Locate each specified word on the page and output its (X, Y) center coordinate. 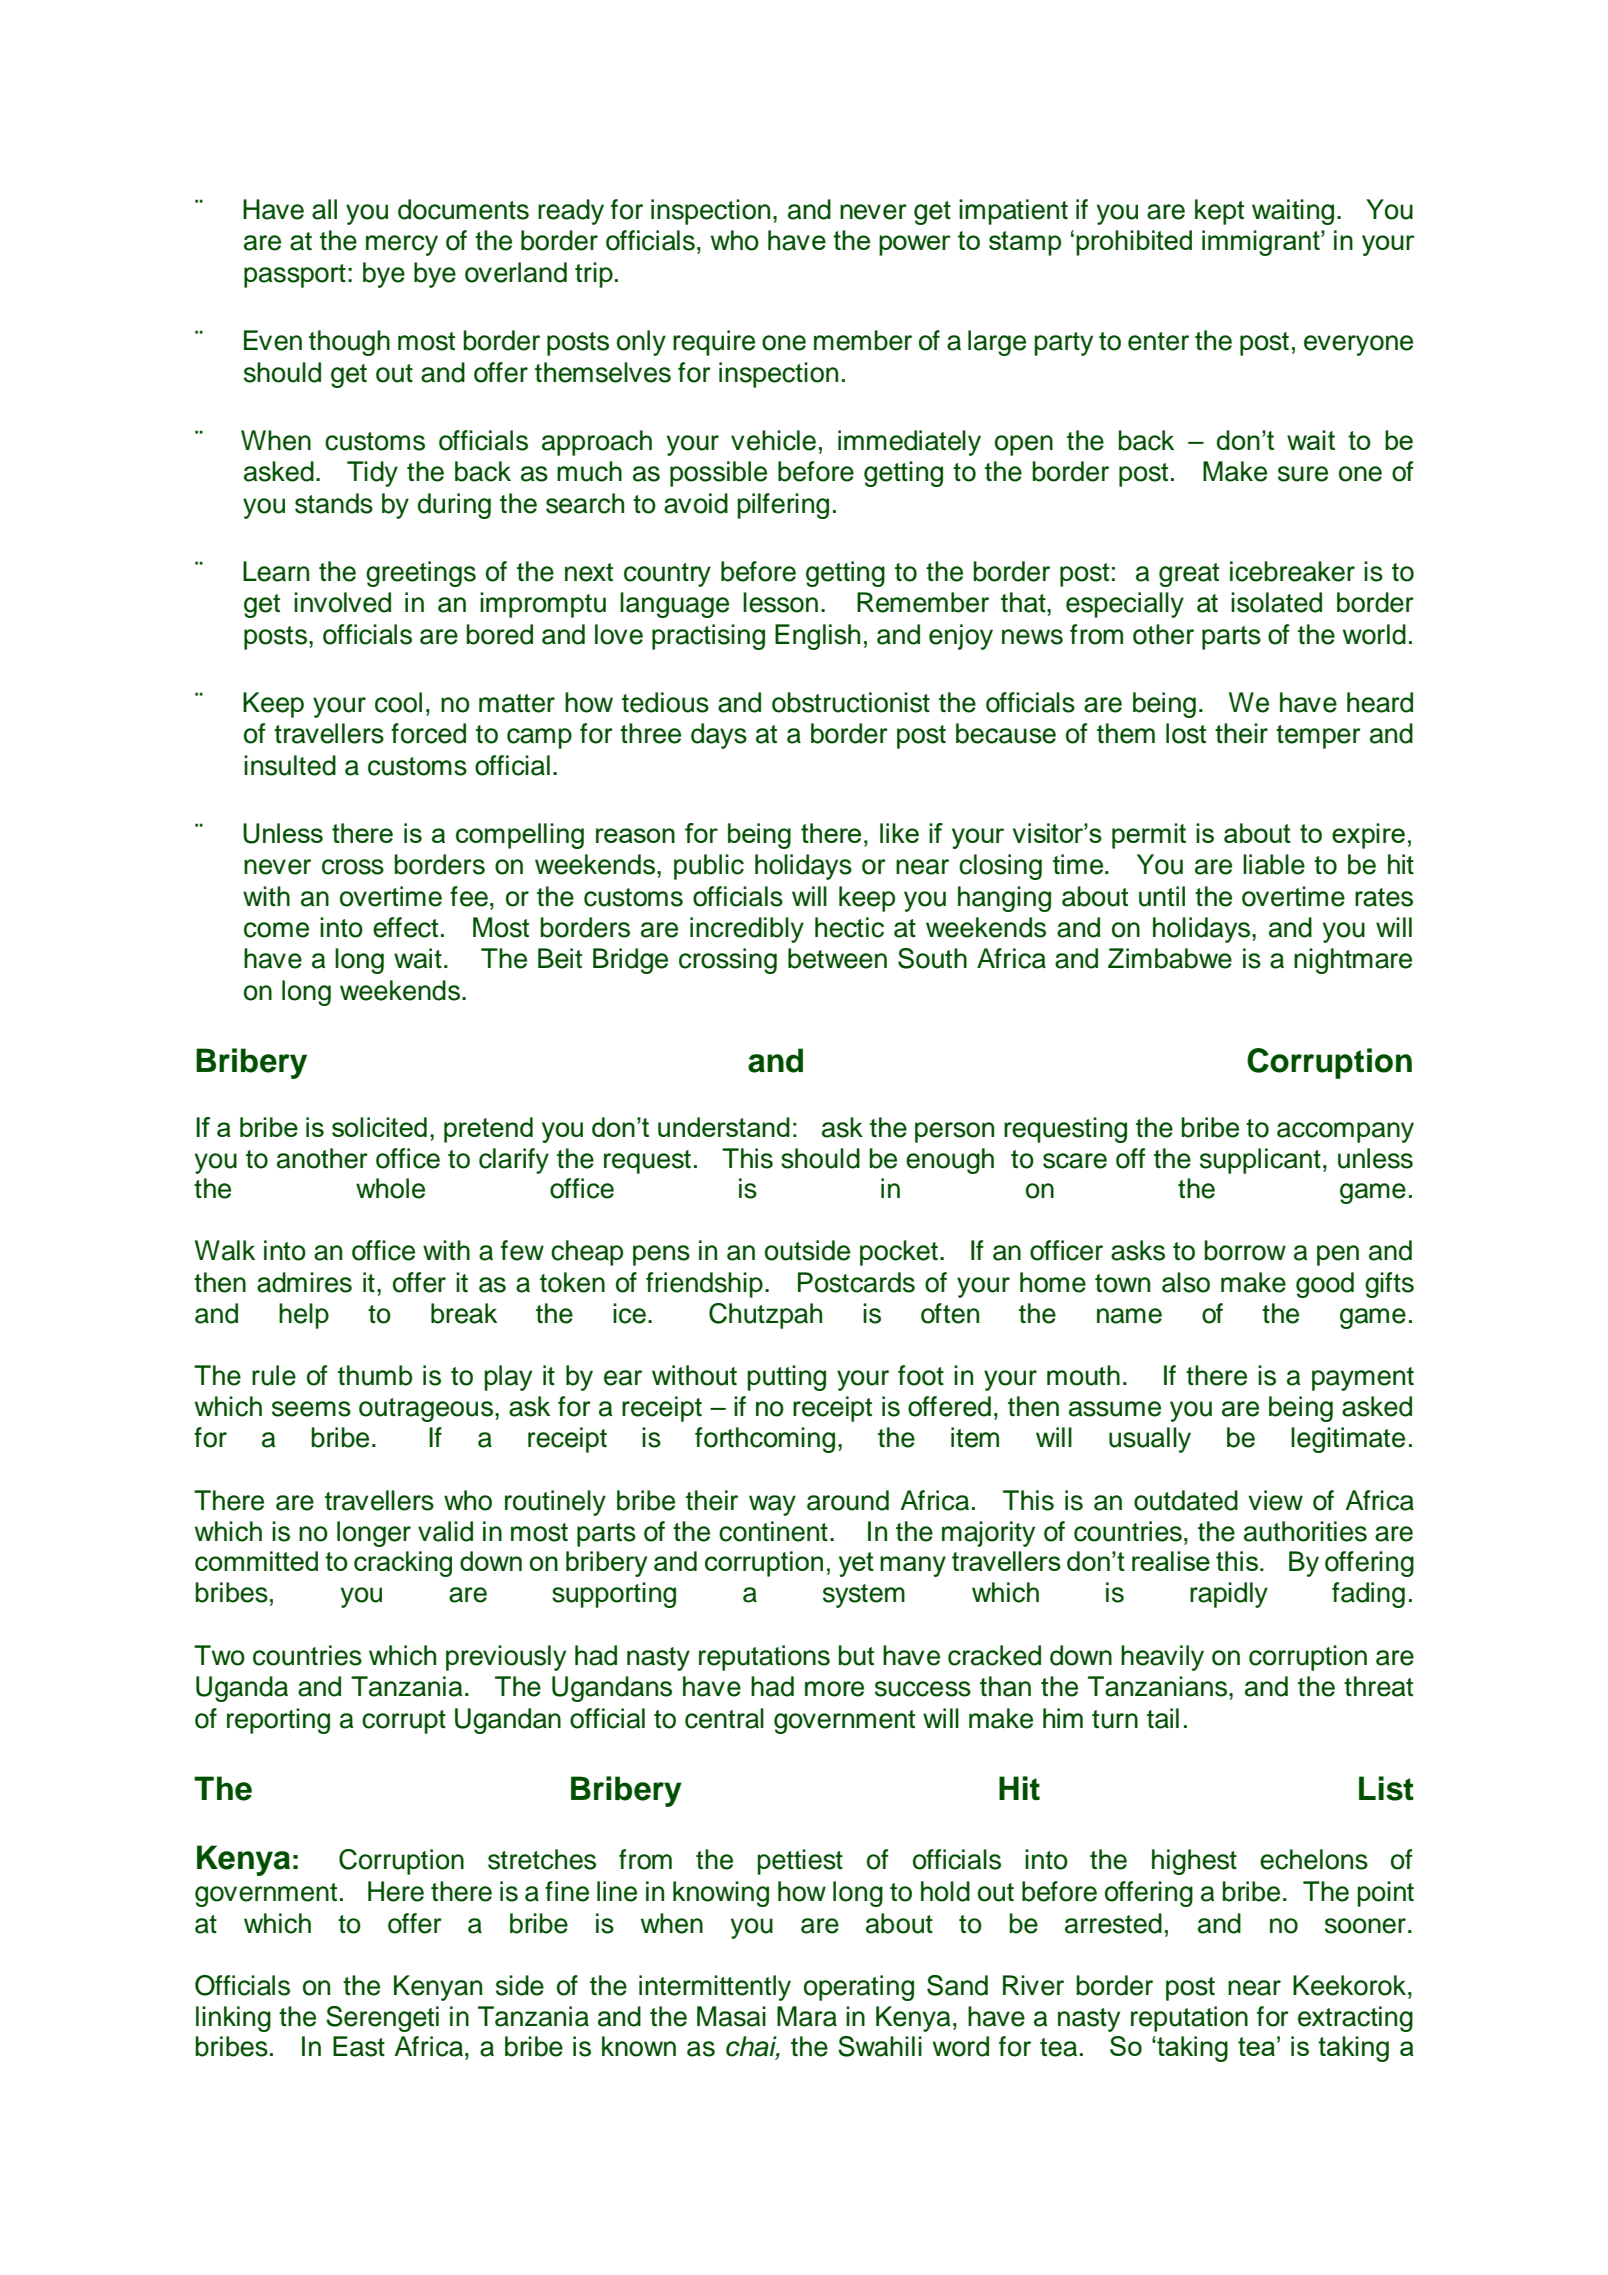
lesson (780, 602)
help (304, 1316)
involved (342, 602)
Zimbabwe (1170, 958)
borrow (1245, 1250)
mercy (402, 245)
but (856, 1655)
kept (1219, 212)
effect (405, 927)
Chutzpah (765, 1316)
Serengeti (382, 2019)
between (837, 958)
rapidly (1229, 1595)
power (915, 245)
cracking (403, 1564)
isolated (1276, 602)
